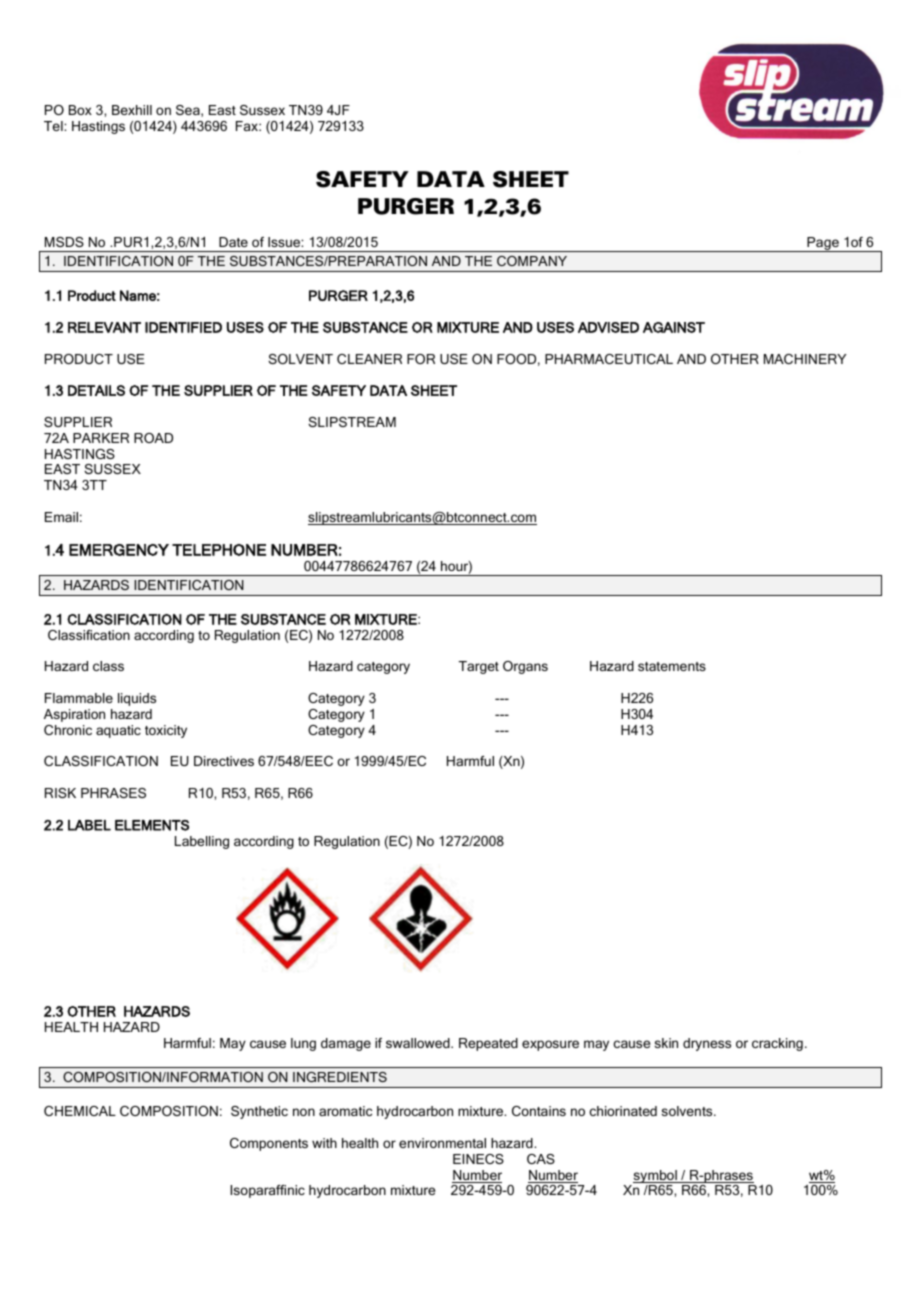 The height and width of the screenshot is (1308, 924). I want to click on COMPANY, so click(532, 261).
